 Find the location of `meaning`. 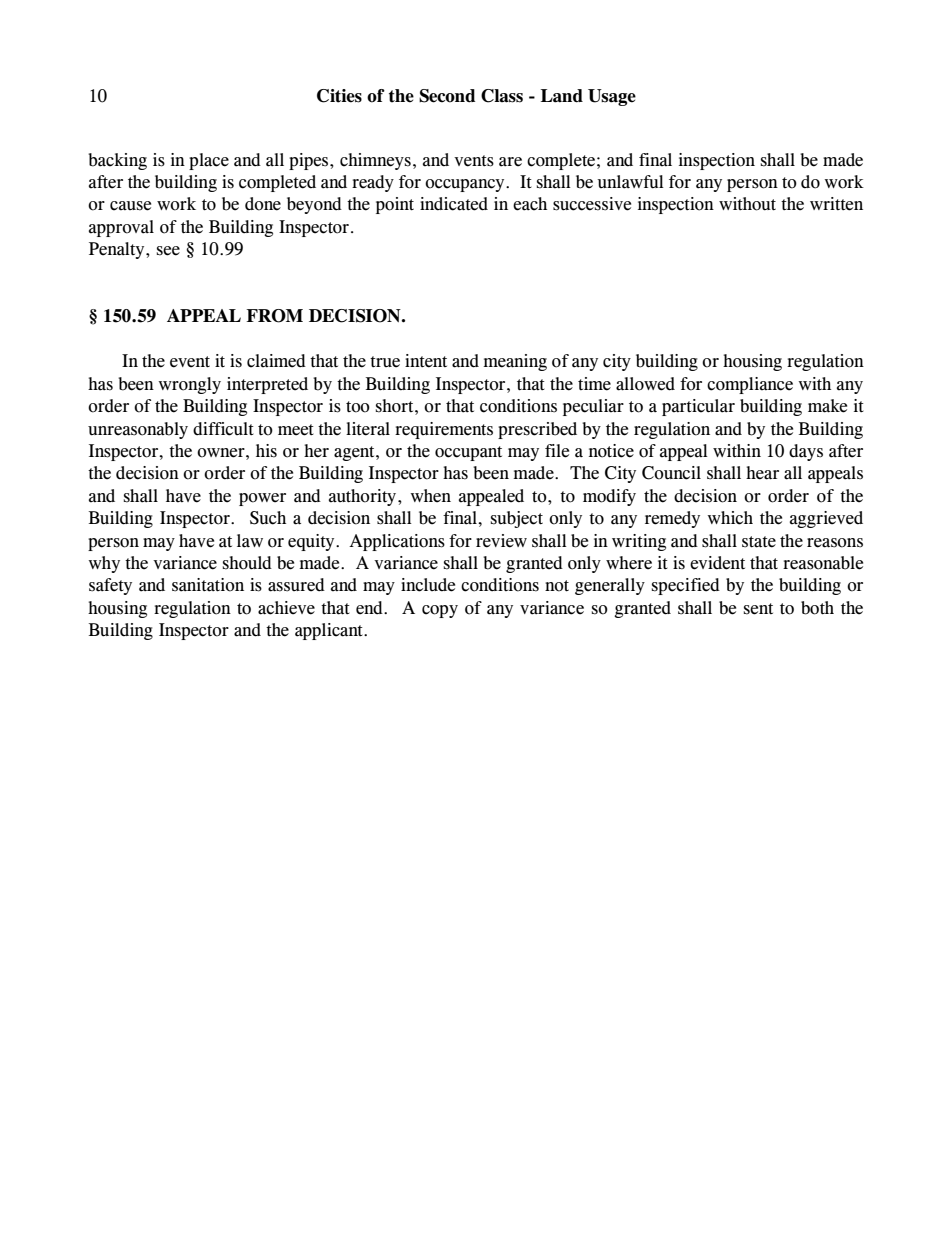

meaning is located at coordinates (515, 362).
